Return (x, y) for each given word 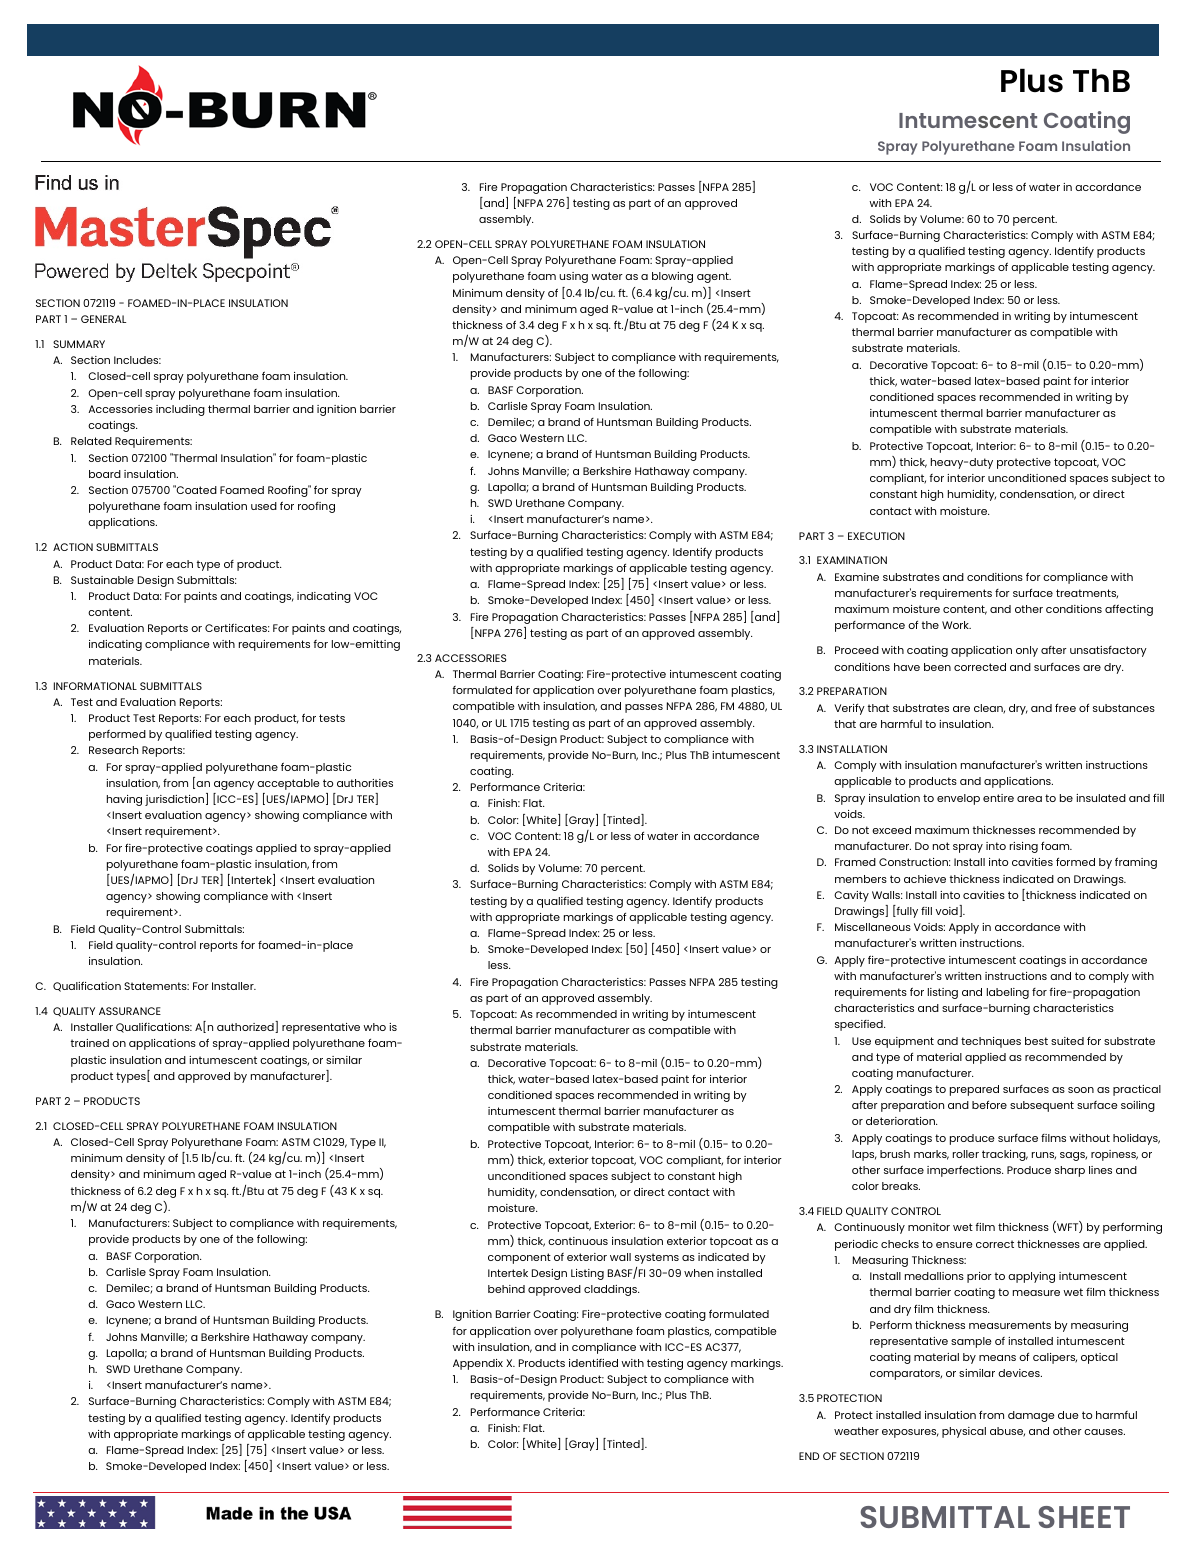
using (573, 277)
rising (1024, 847)
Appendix (478, 1364)
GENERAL (103, 319)
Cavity (851, 896)
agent (714, 277)
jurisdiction (176, 799)
